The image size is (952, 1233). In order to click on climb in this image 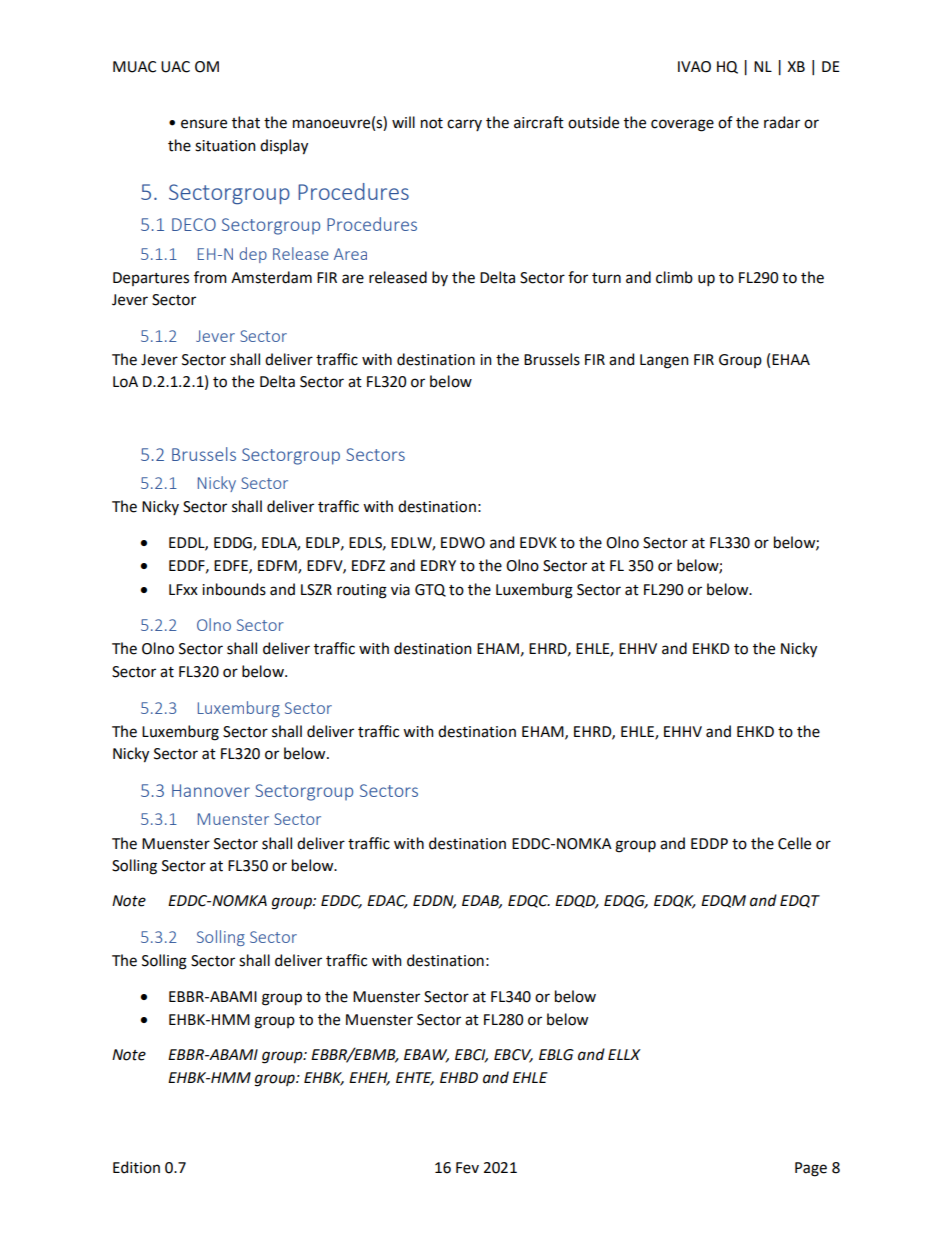, I will do `click(674, 277)`.
